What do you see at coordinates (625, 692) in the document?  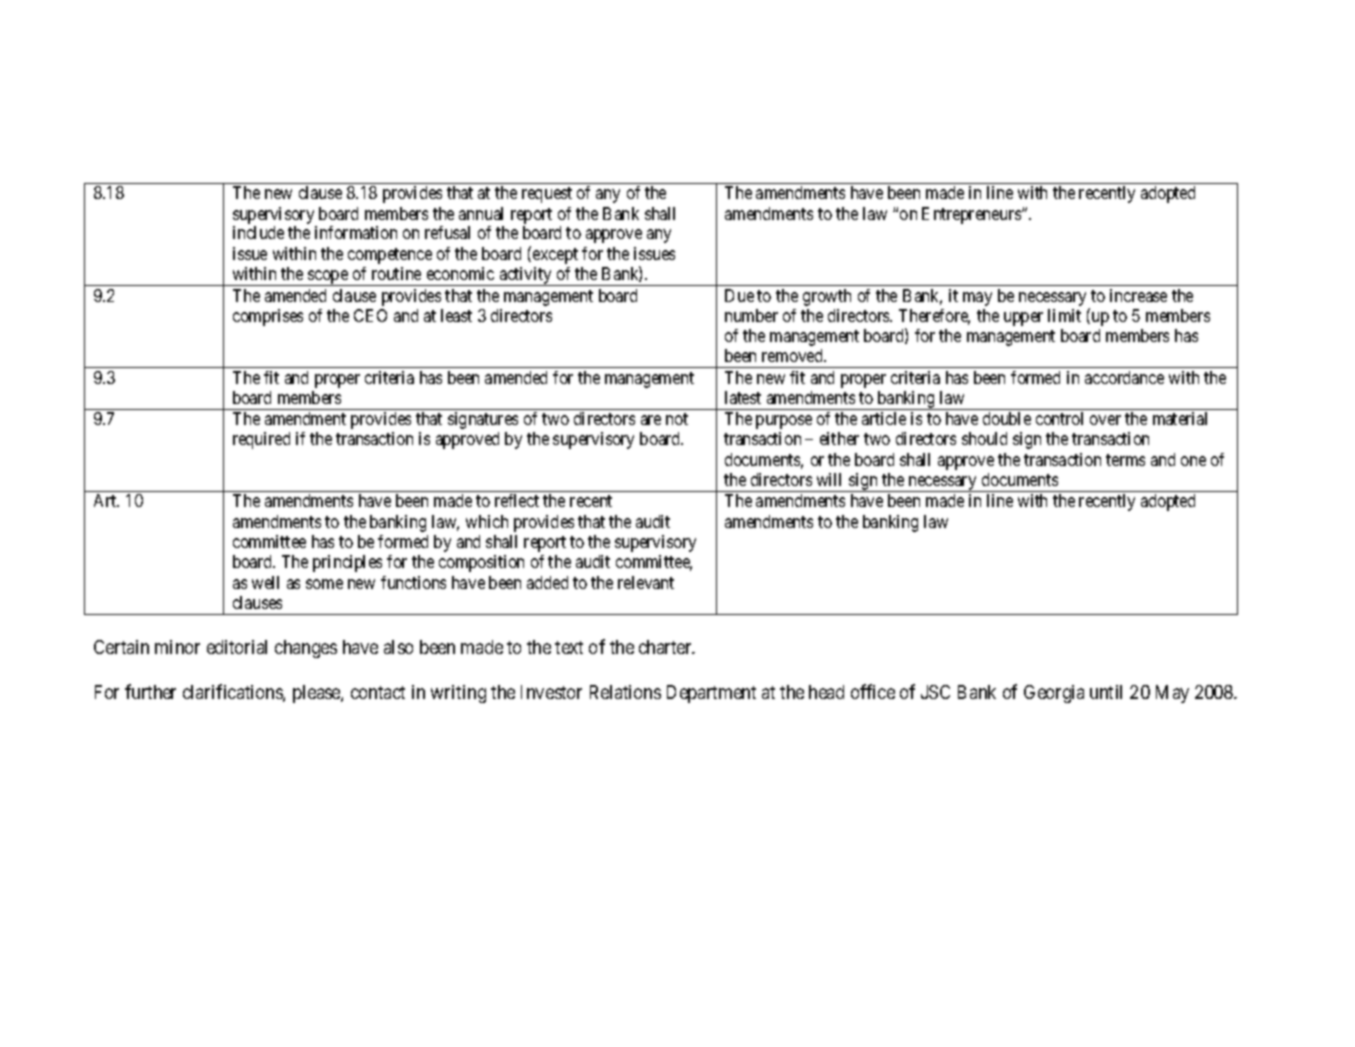 I see `Relations` at bounding box center [625, 692].
